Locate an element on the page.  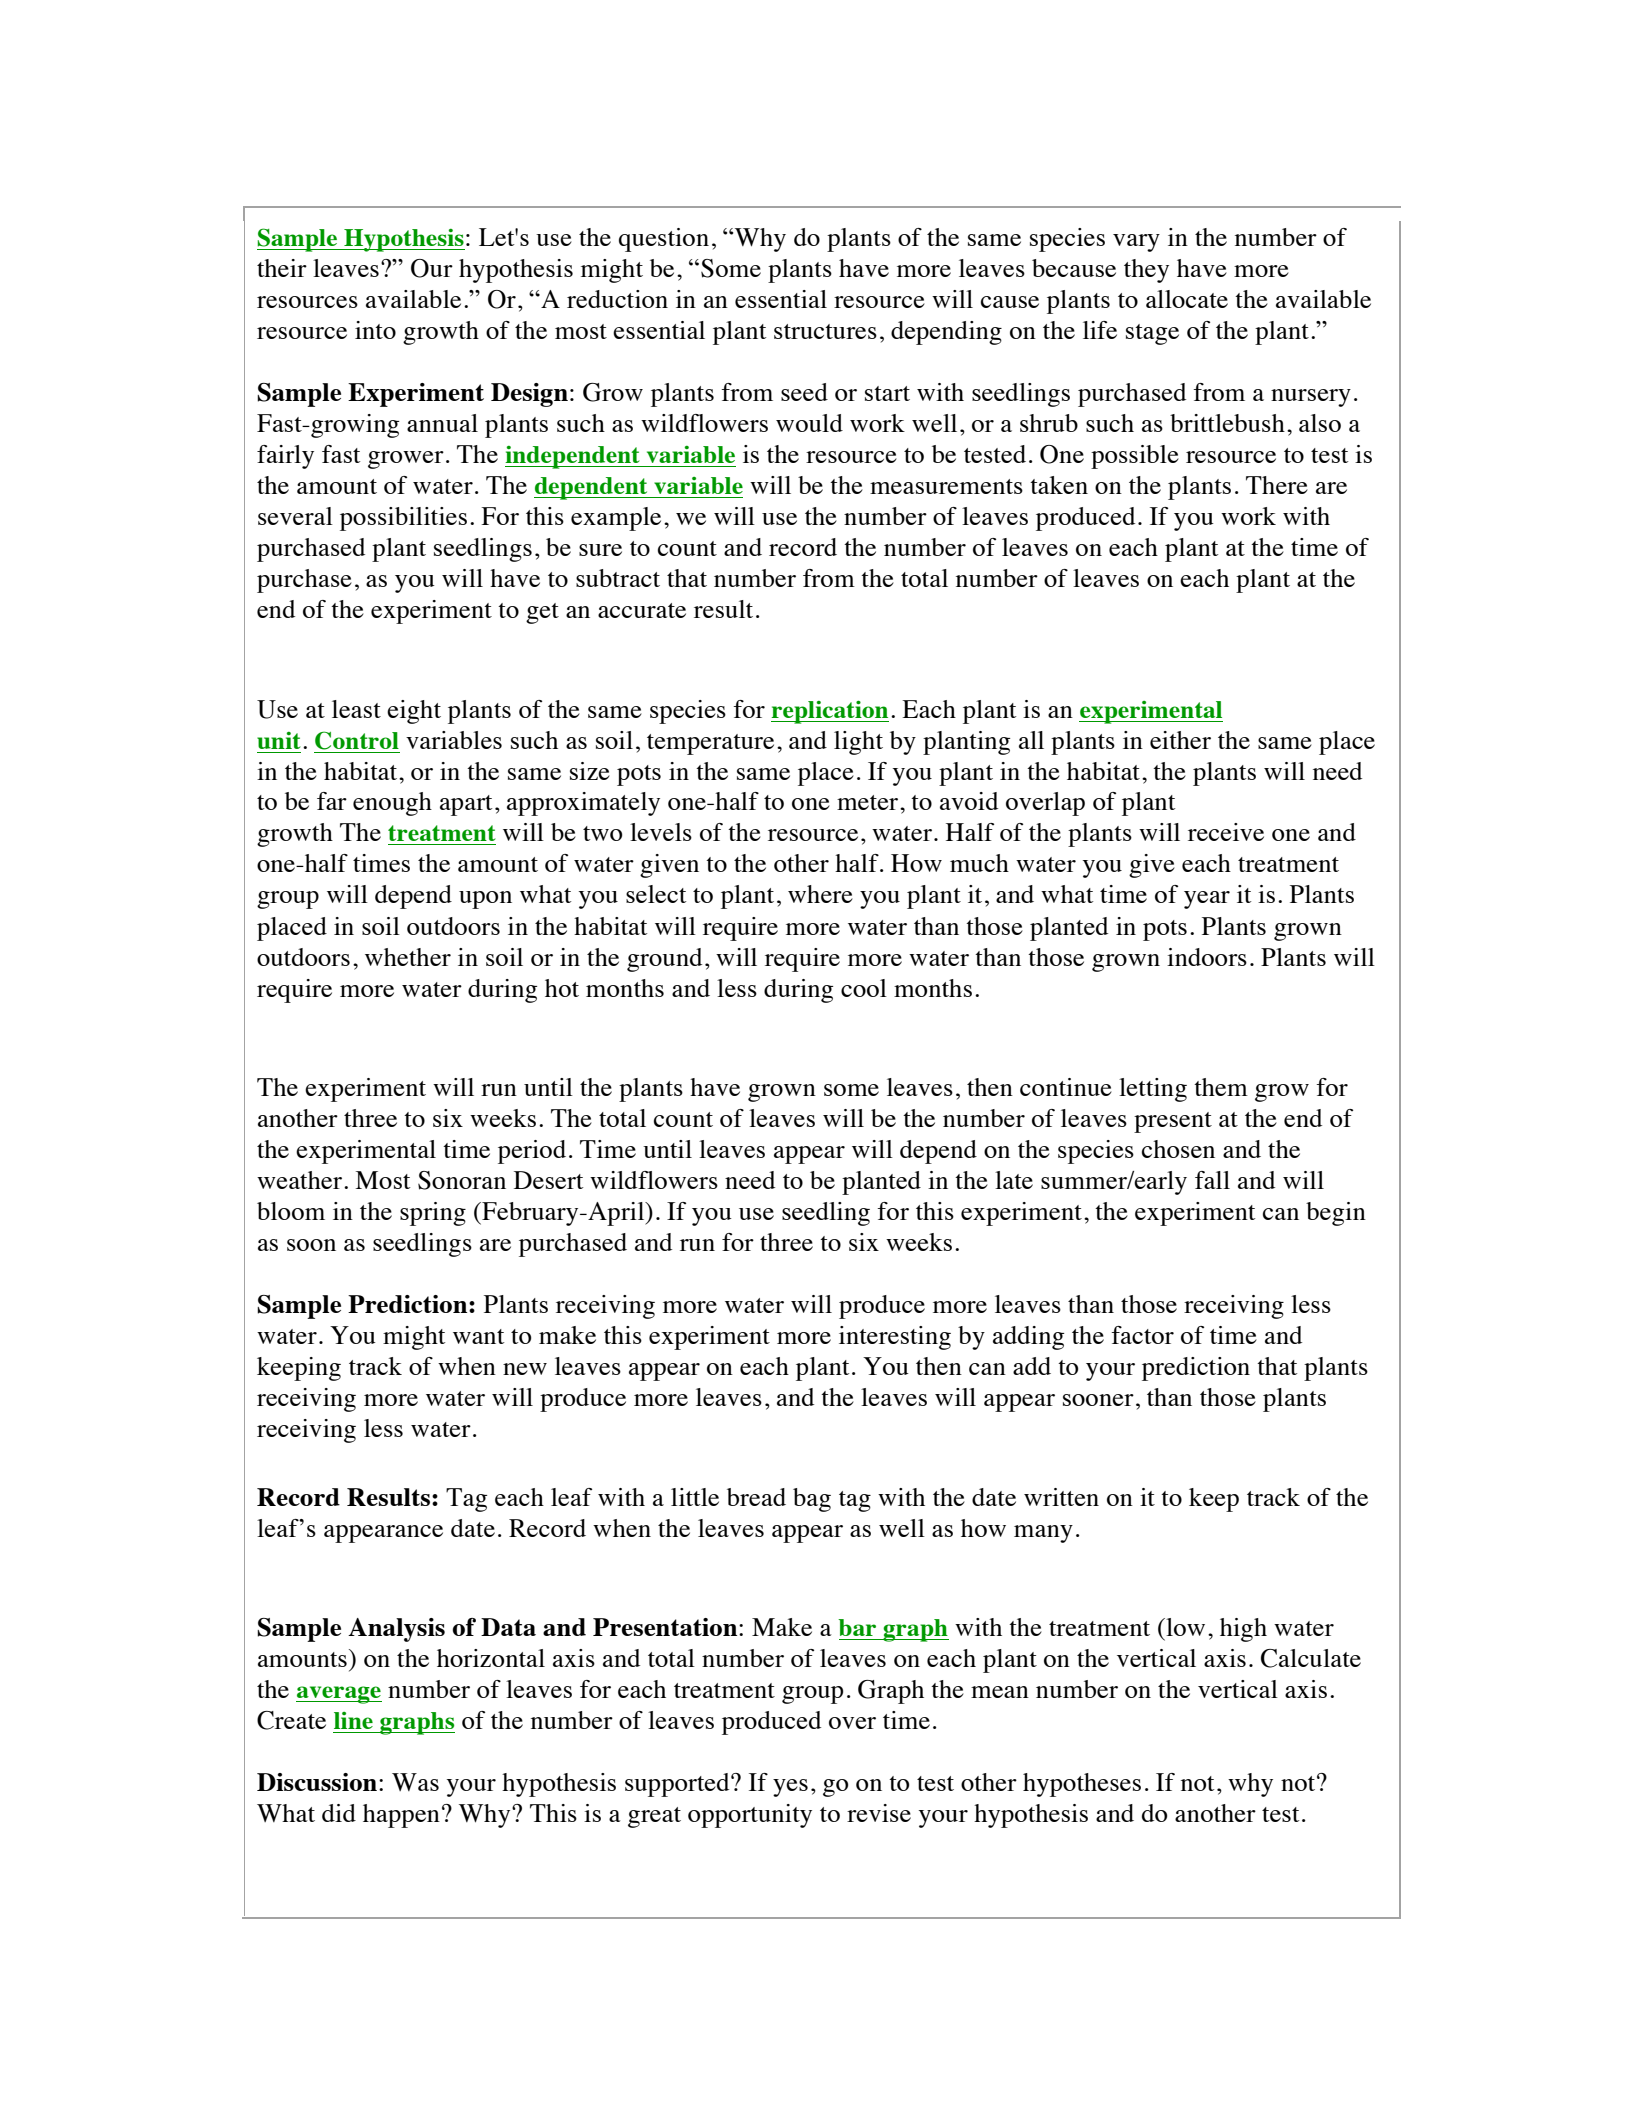
cool is located at coordinates (864, 988).
